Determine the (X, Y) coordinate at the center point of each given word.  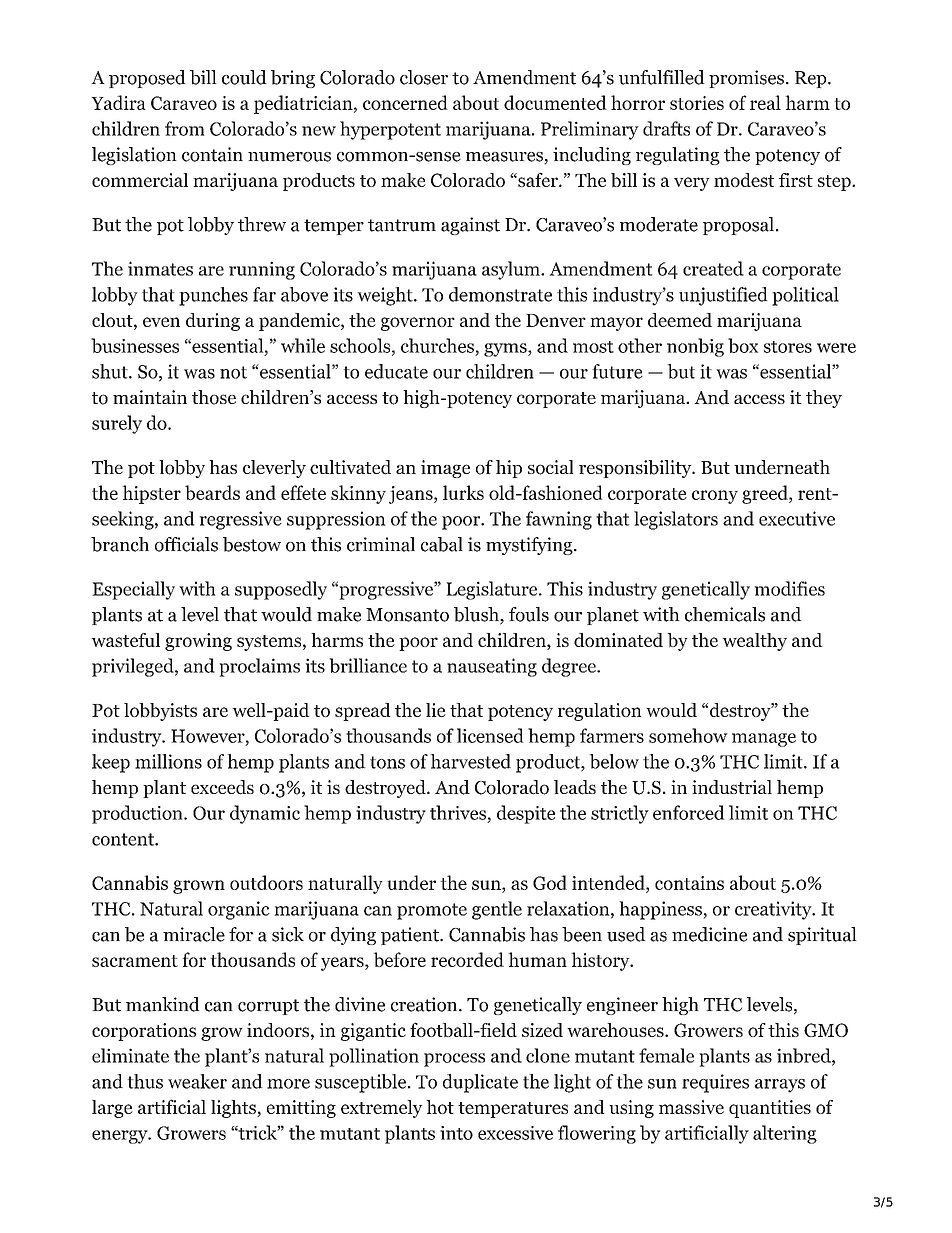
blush (477, 615)
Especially (133, 590)
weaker (197, 1081)
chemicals (725, 614)
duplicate (480, 1083)
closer (424, 77)
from (185, 128)
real (765, 102)
